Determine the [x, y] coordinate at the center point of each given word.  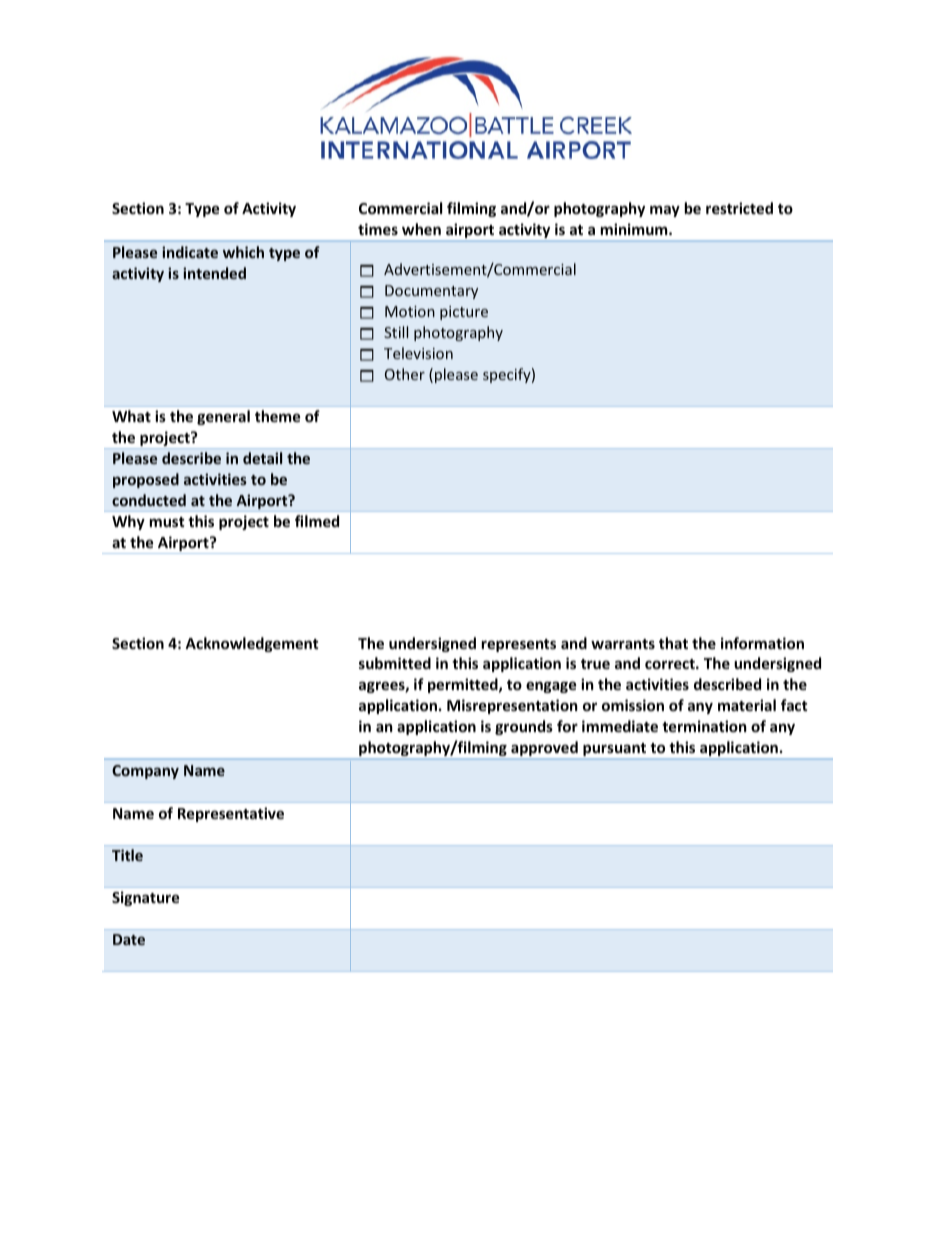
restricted [739, 208]
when [421, 229]
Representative [231, 814]
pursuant [615, 751]
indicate [190, 252]
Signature [146, 898]
